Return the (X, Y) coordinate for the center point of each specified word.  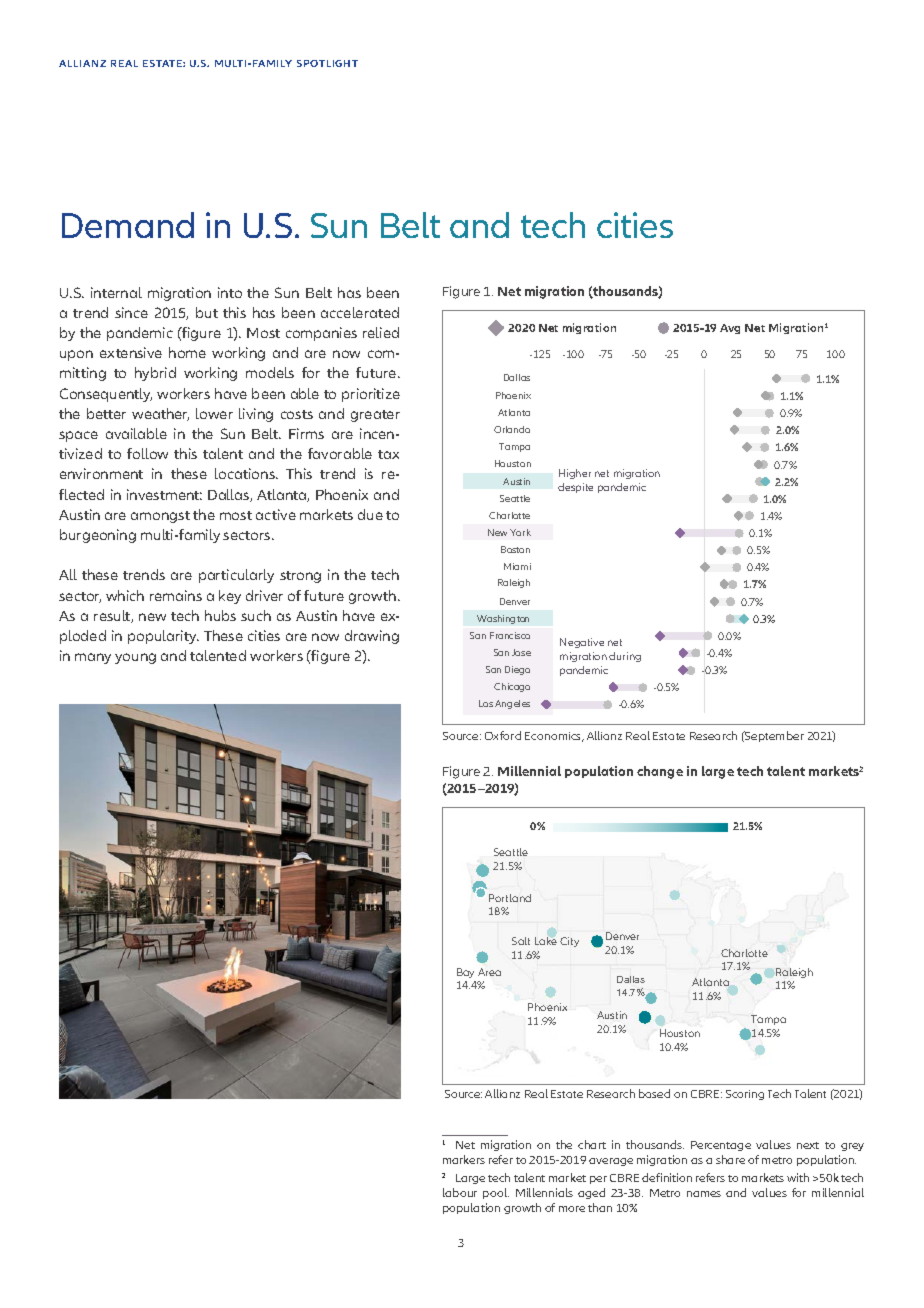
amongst (160, 517)
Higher (575, 474)
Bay (465, 973)
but (207, 312)
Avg (730, 329)
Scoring (745, 1095)
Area (489, 972)
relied (381, 332)
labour (460, 1192)
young (135, 658)
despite (575, 488)
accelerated (360, 312)
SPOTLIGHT (327, 63)
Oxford (503, 735)
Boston (515, 549)
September (773, 736)
